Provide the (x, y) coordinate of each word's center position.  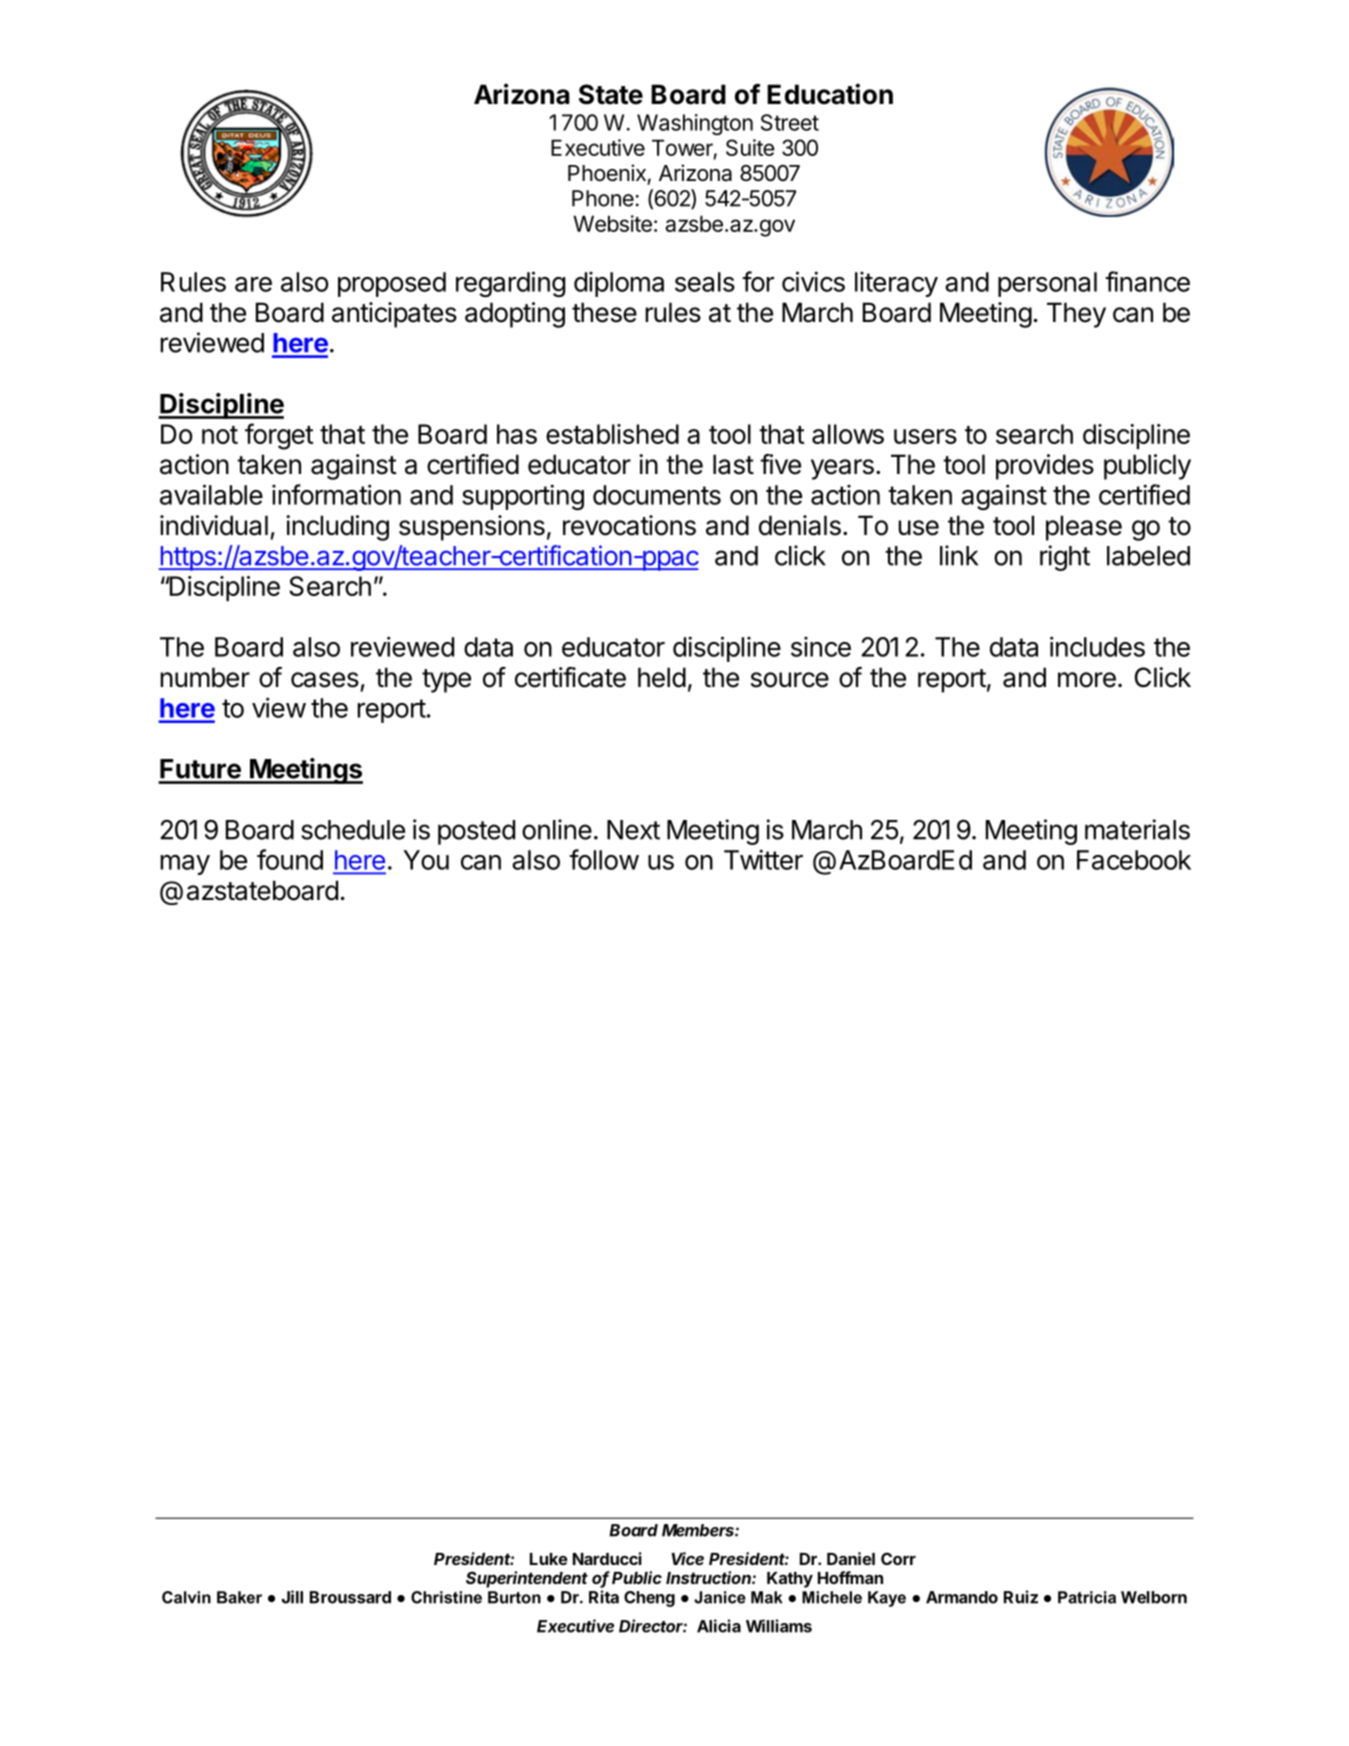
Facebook (1134, 860)
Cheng (649, 1599)
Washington (695, 124)
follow (604, 859)
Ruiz (1021, 1597)
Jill (292, 1597)
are (253, 284)
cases (325, 680)
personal (1047, 284)
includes (1097, 646)
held (662, 677)
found (290, 859)
